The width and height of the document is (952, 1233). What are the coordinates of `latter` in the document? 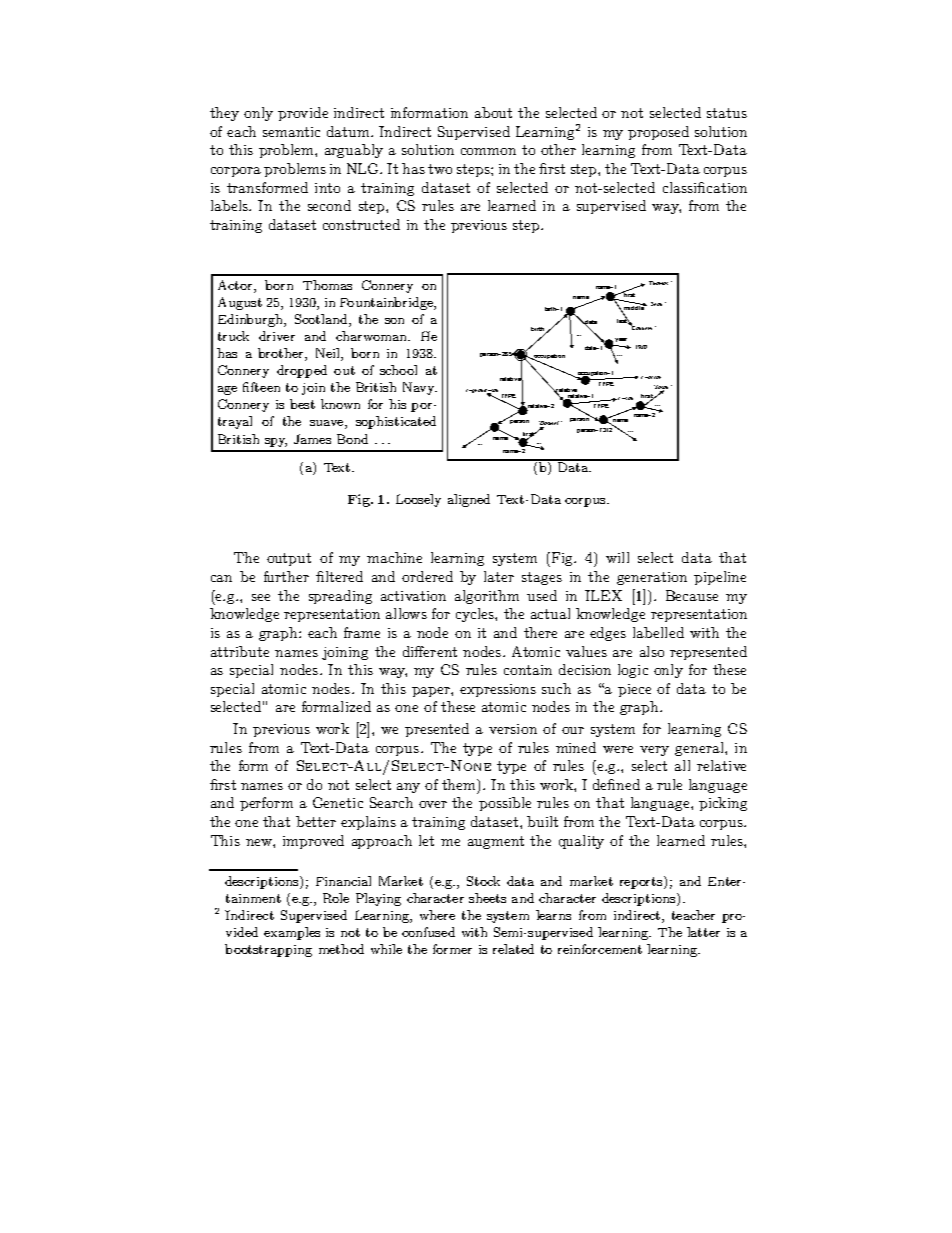 It's located at (703, 932).
